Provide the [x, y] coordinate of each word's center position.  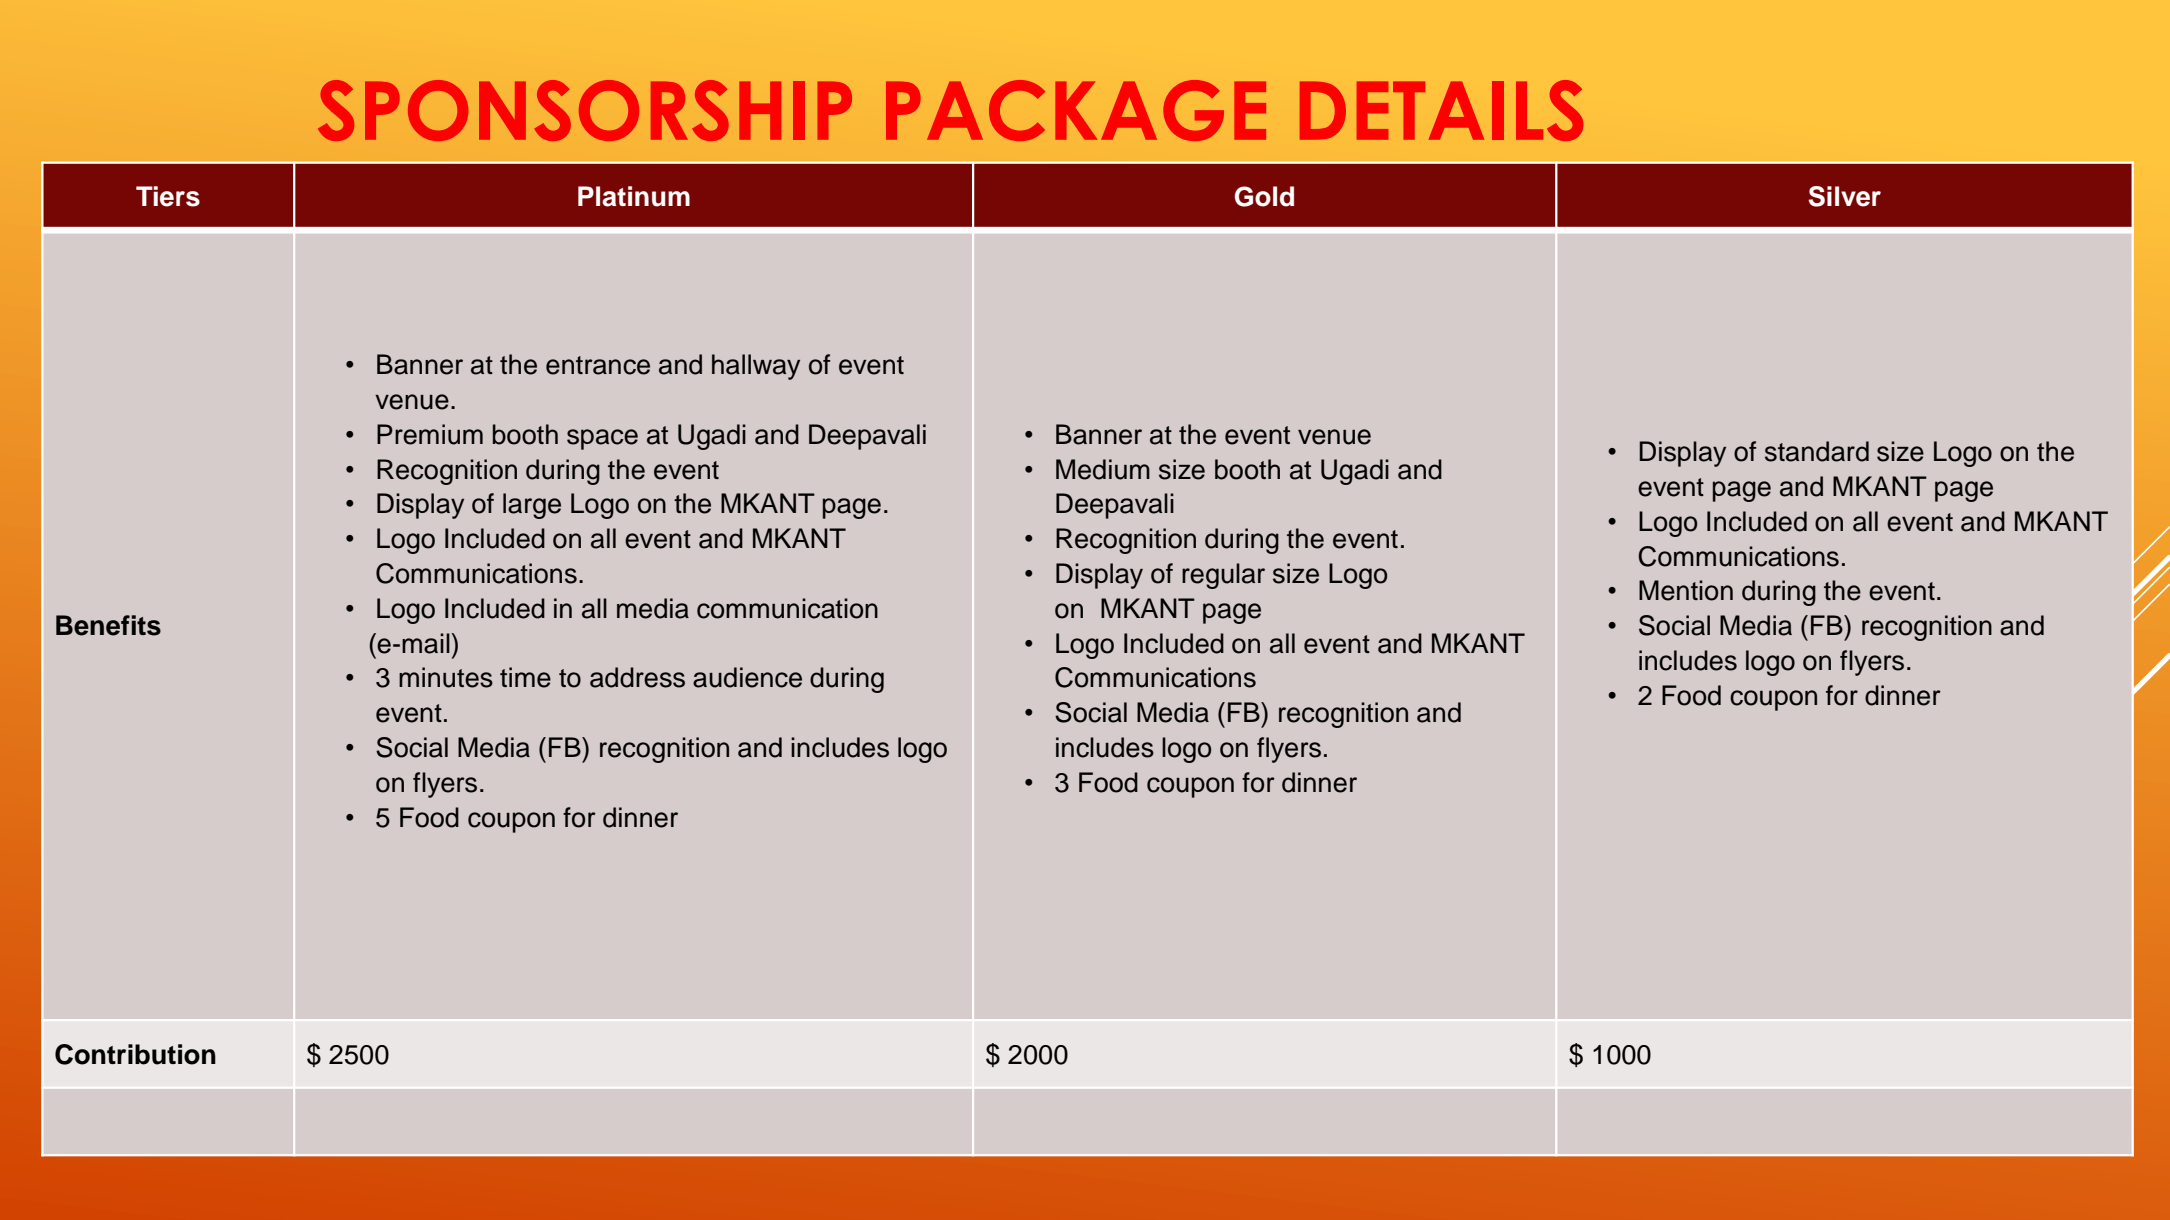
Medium [1103, 469]
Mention [1686, 590]
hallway [756, 367]
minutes [446, 677]
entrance [598, 365]
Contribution [135, 1054]
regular [1223, 576]
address [637, 677]
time [525, 677]
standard [1817, 451]
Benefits [108, 625]
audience [747, 677]
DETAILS [1441, 110]
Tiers [168, 196]
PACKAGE [1076, 110]
